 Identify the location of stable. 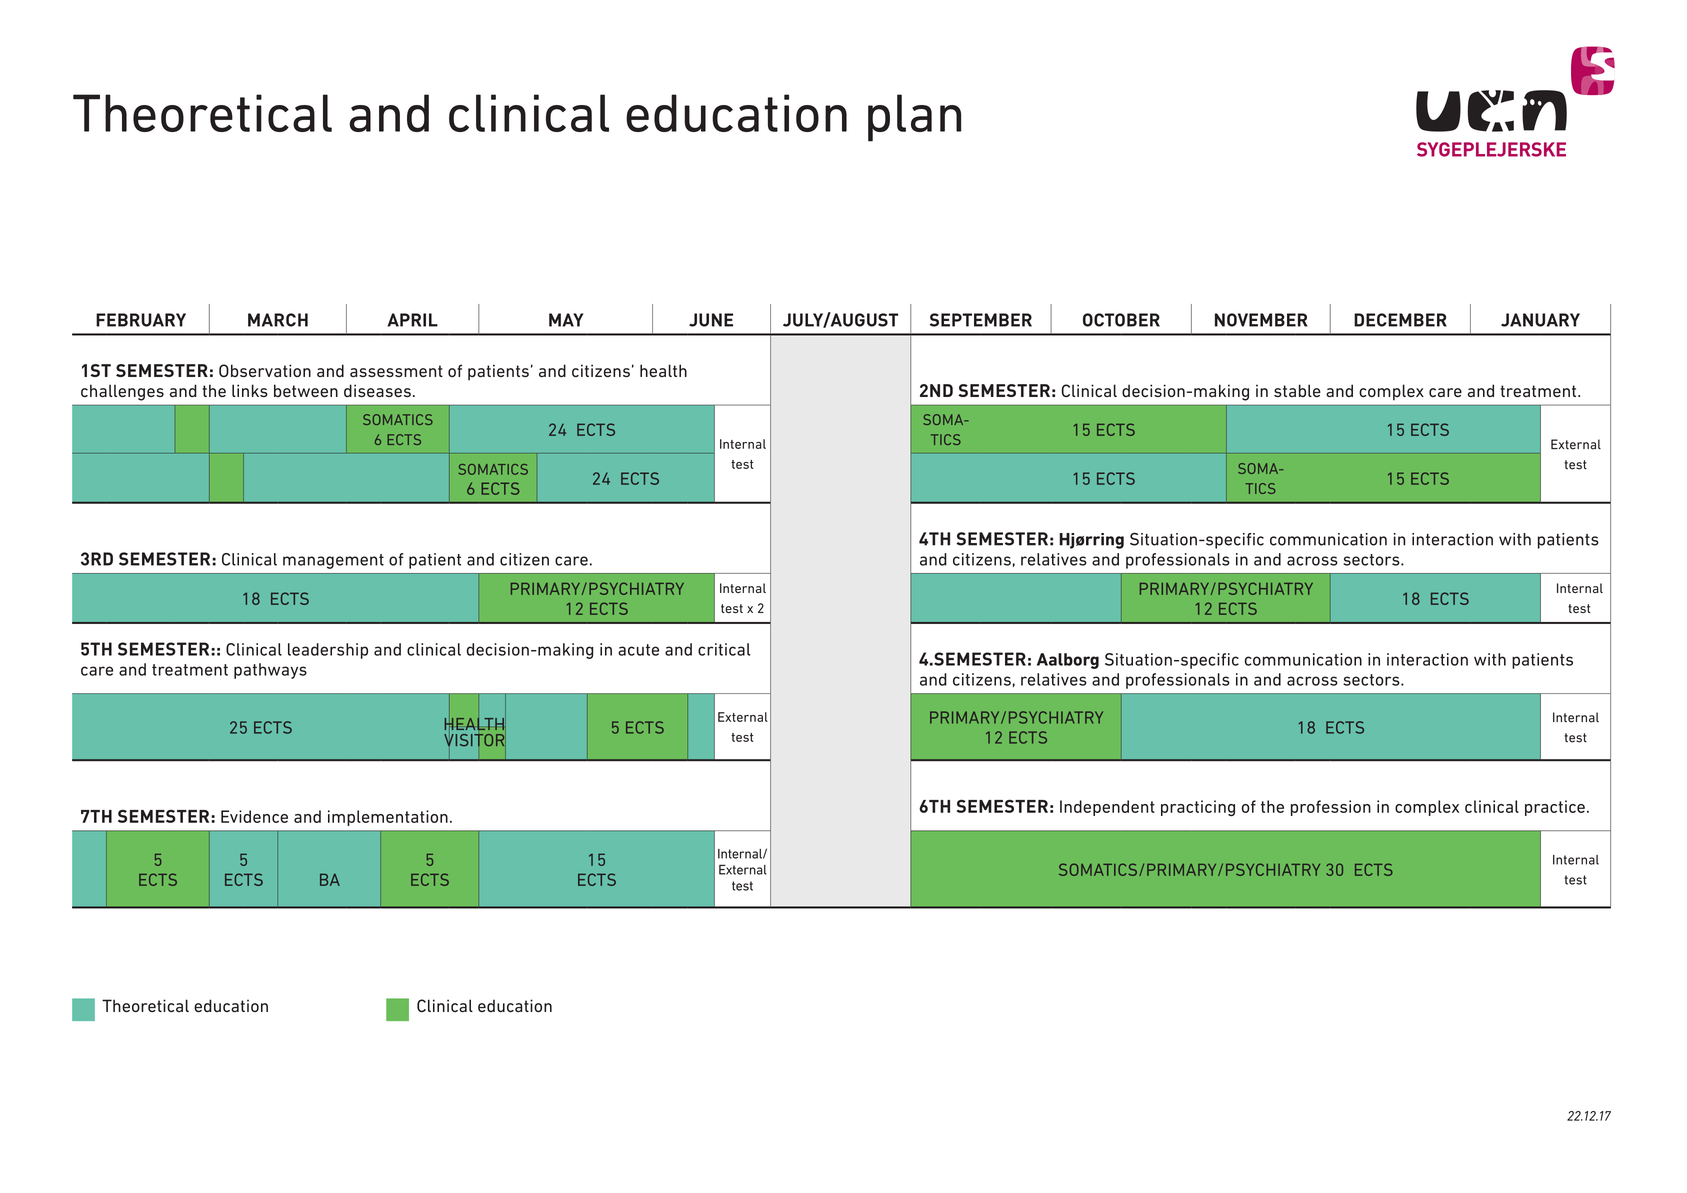
(1297, 390).
